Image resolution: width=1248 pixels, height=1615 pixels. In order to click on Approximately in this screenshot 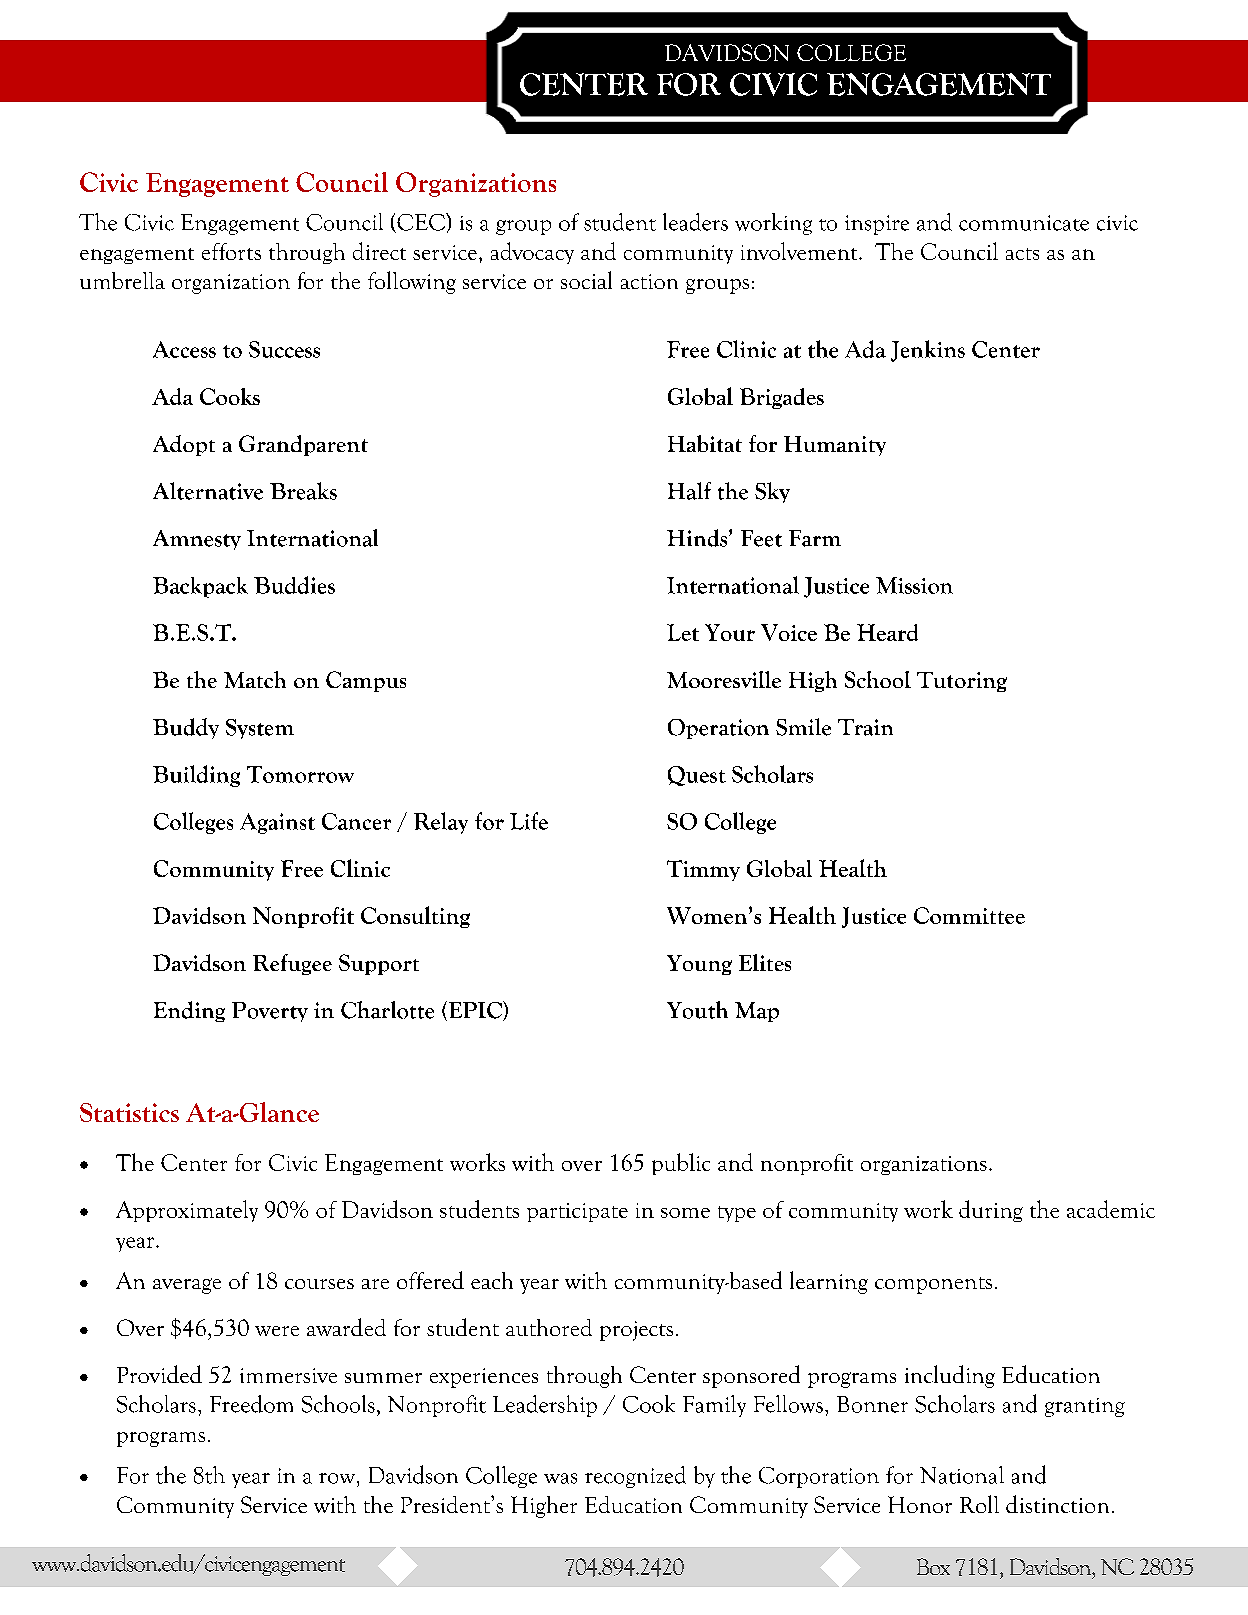, I will do `click(187, 1211)`.
